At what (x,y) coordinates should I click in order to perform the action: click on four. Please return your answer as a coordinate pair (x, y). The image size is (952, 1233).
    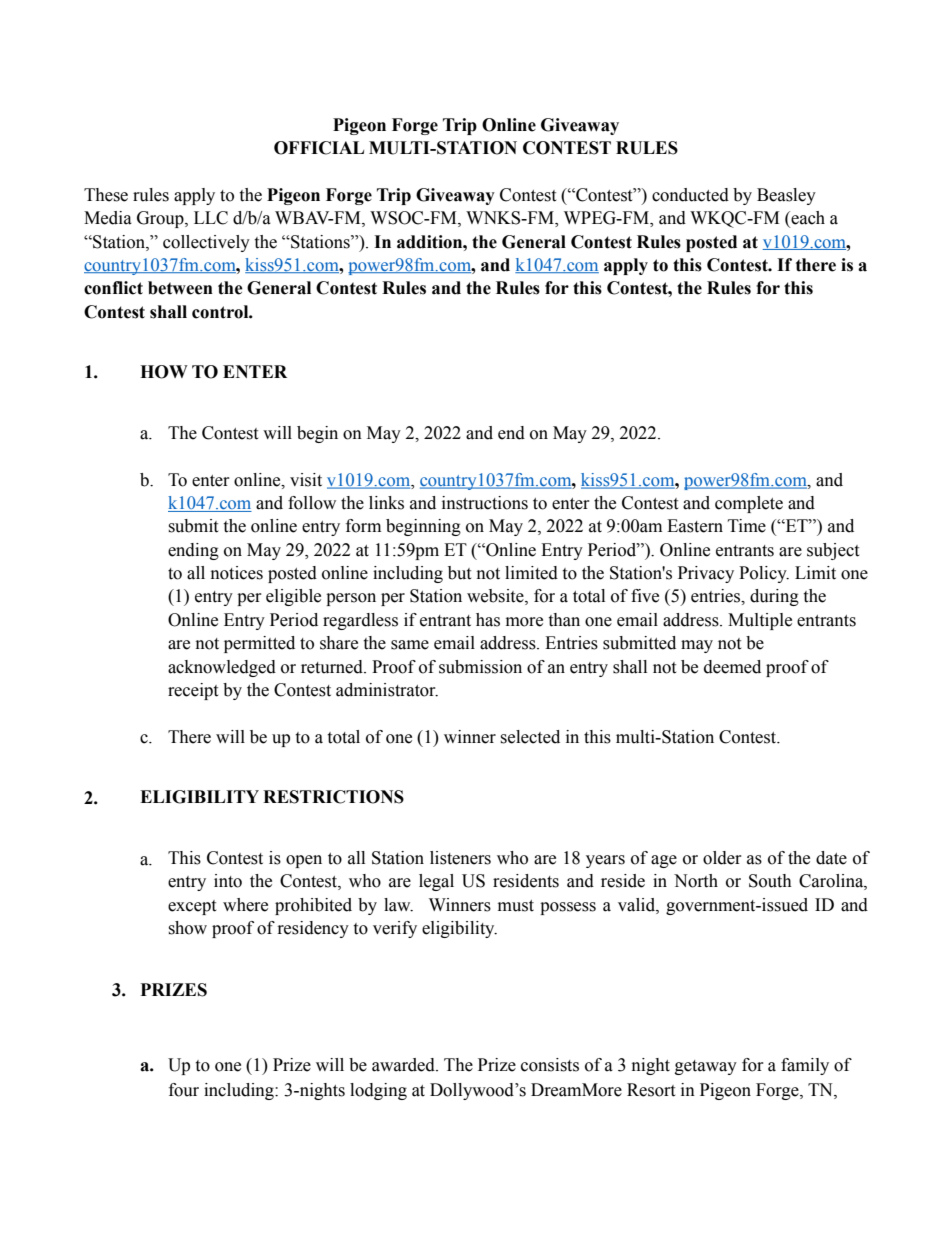
    Looking at the image, I should click on (184, 1090).
